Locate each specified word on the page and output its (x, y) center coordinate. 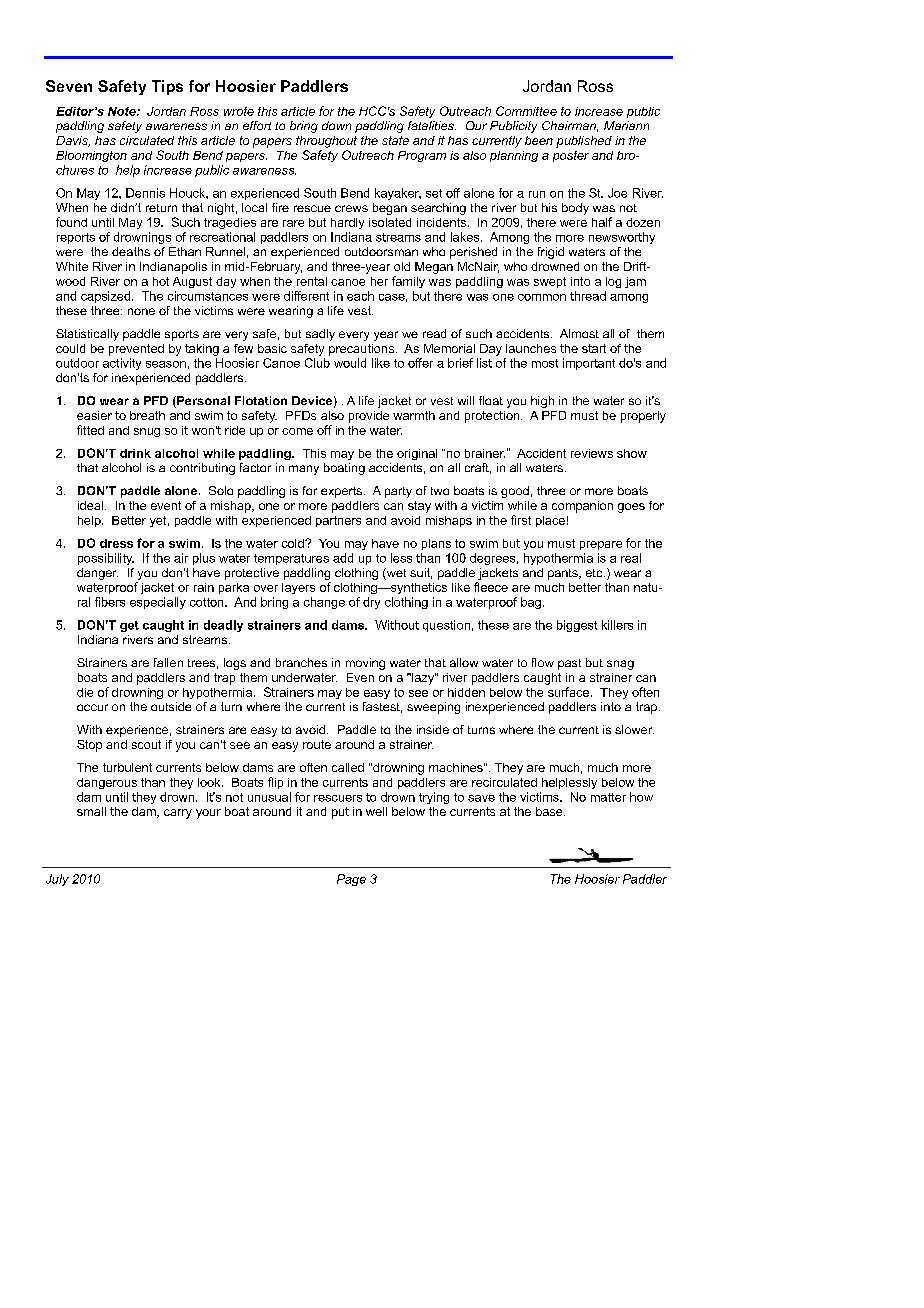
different (306, 296)
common (542, 297)
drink (135, 453)
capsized (107, 297)
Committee (526, 111)
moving (365, 664)
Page (351, 880)
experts (343, 492)
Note (123, 111)
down (336, 125)
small (91, 811)
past (569, 664)
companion (582, 507)
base (550, 811)
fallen (168, 662)
